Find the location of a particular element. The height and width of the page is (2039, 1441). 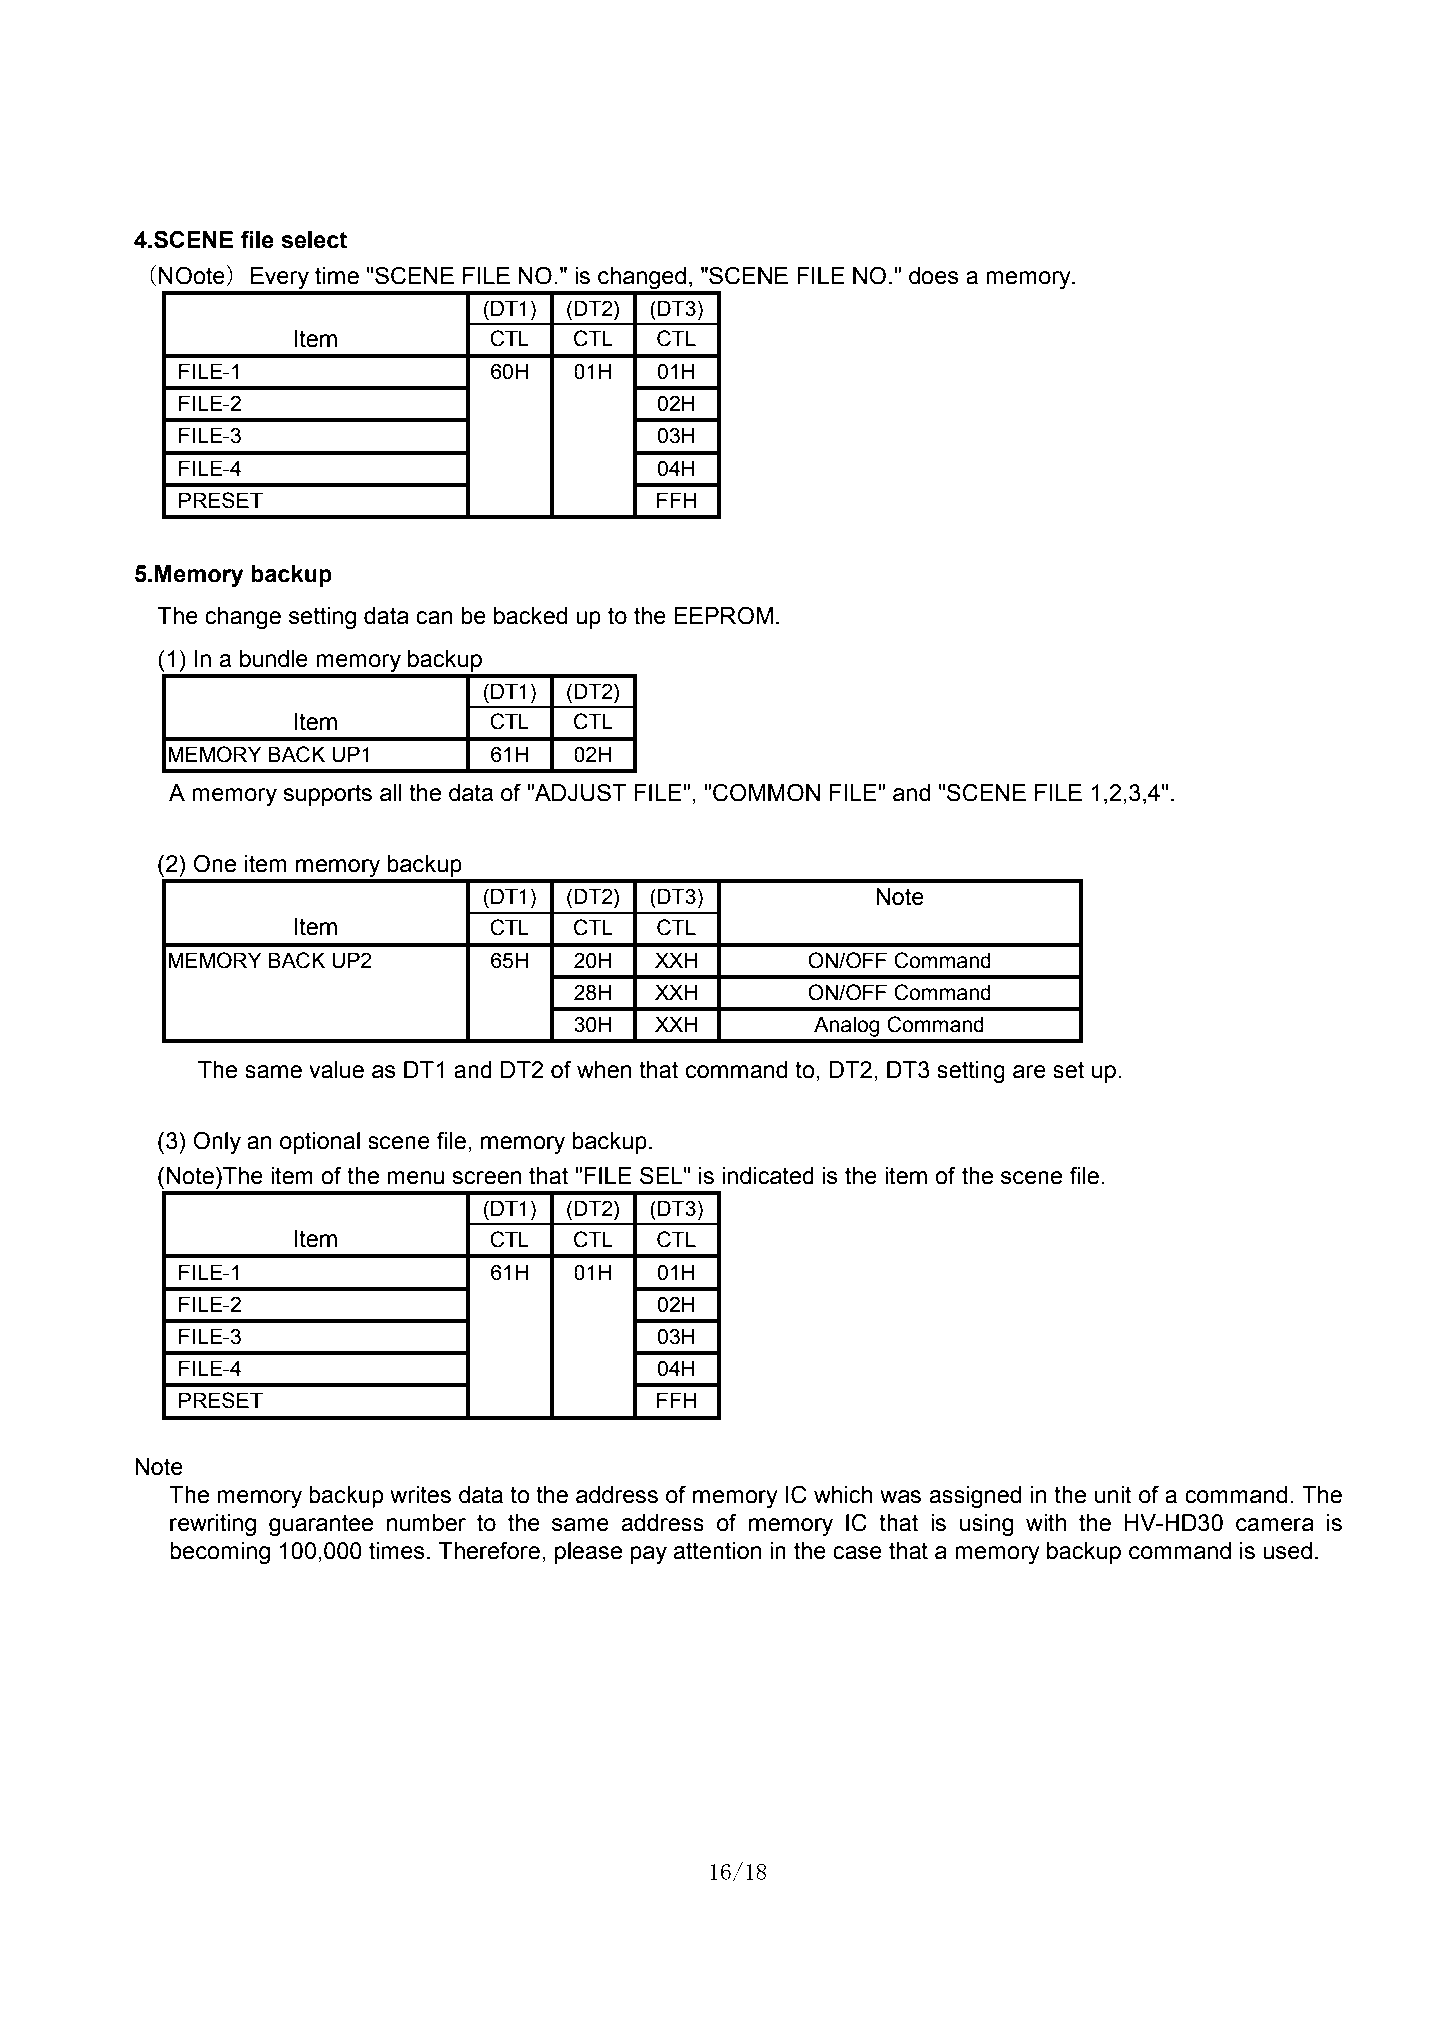

indicated is located at coordinates (768, 1176).
